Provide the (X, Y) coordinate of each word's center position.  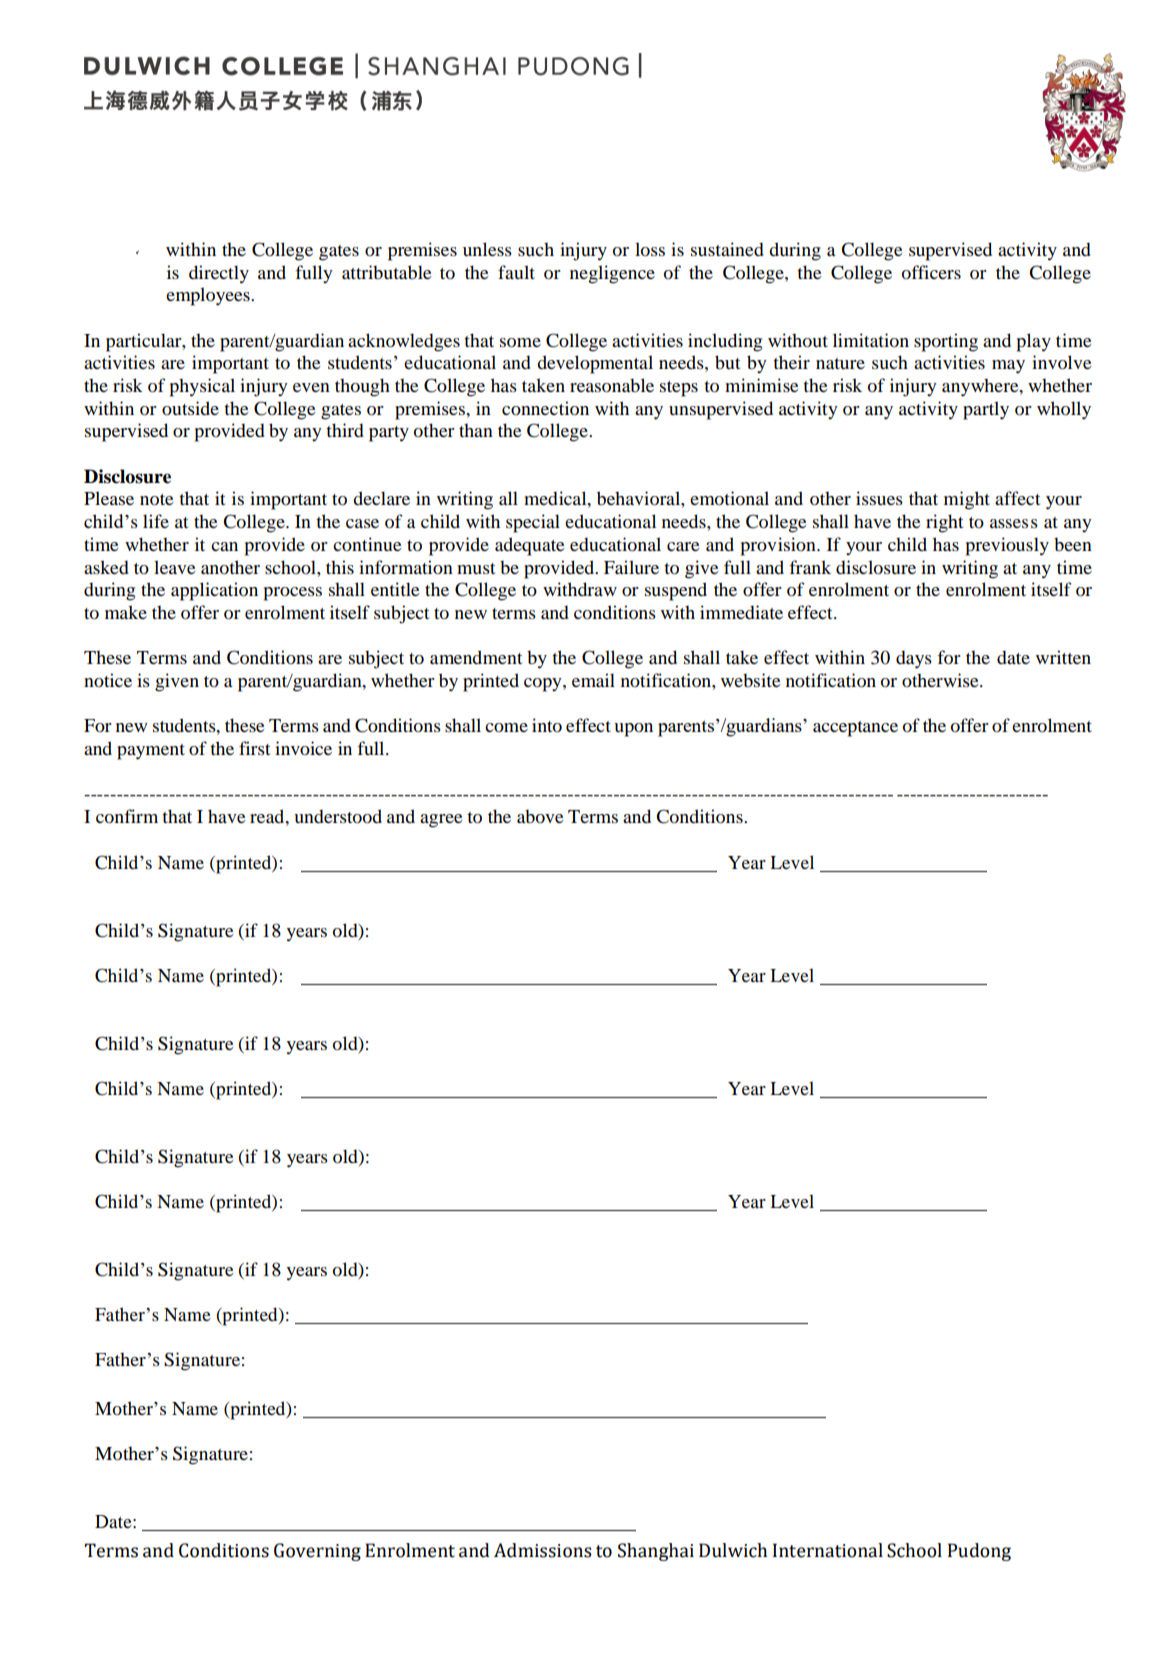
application (214, 591)
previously (1007, 546)
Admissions (543, 1550)
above (540, 816)
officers (931, 272)
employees (209, 296)
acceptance (855, 729)
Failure (631, 567)
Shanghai (656, 1552)
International (828, 1550)
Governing (317, 1552)
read (268, 816)
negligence (612, 274)
